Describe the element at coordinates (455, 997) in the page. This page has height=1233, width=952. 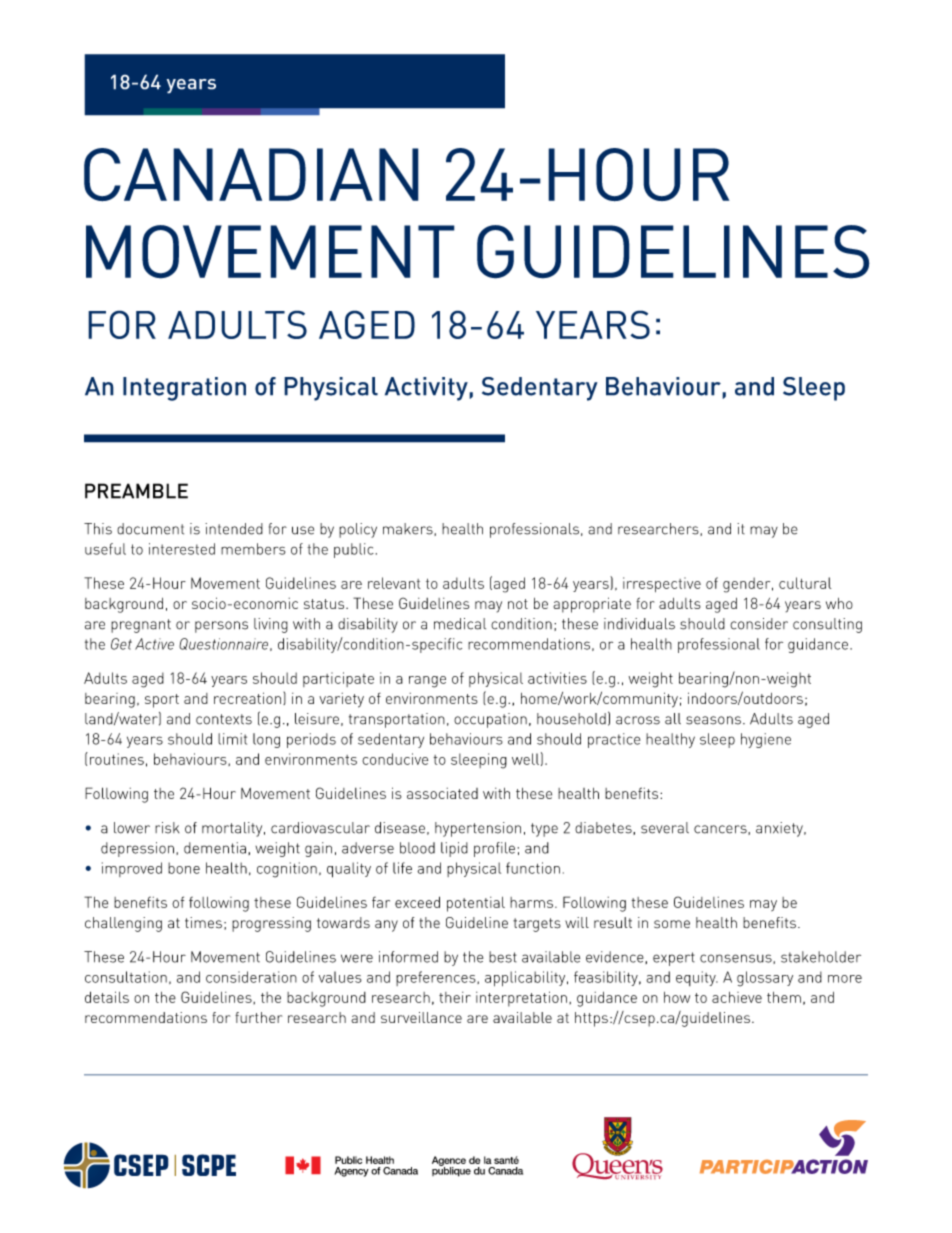
I see `their` at that location.
